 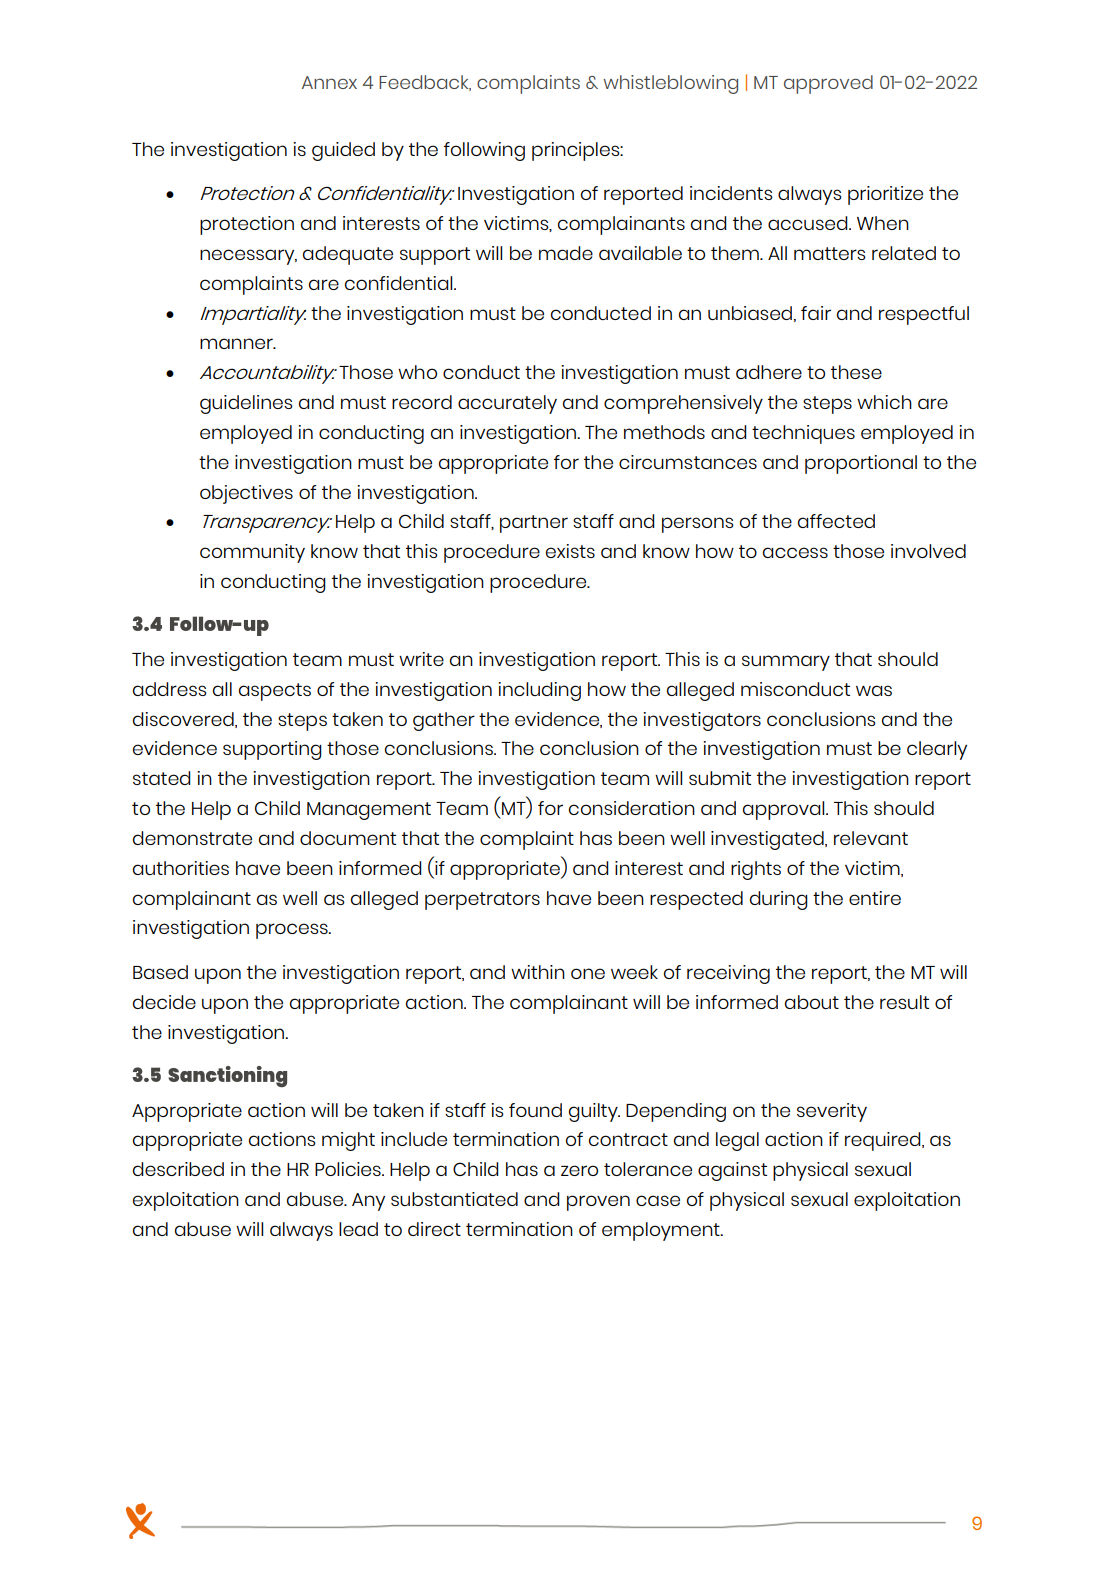 I want to click on demonstrate, so click(x=192, y=838).
